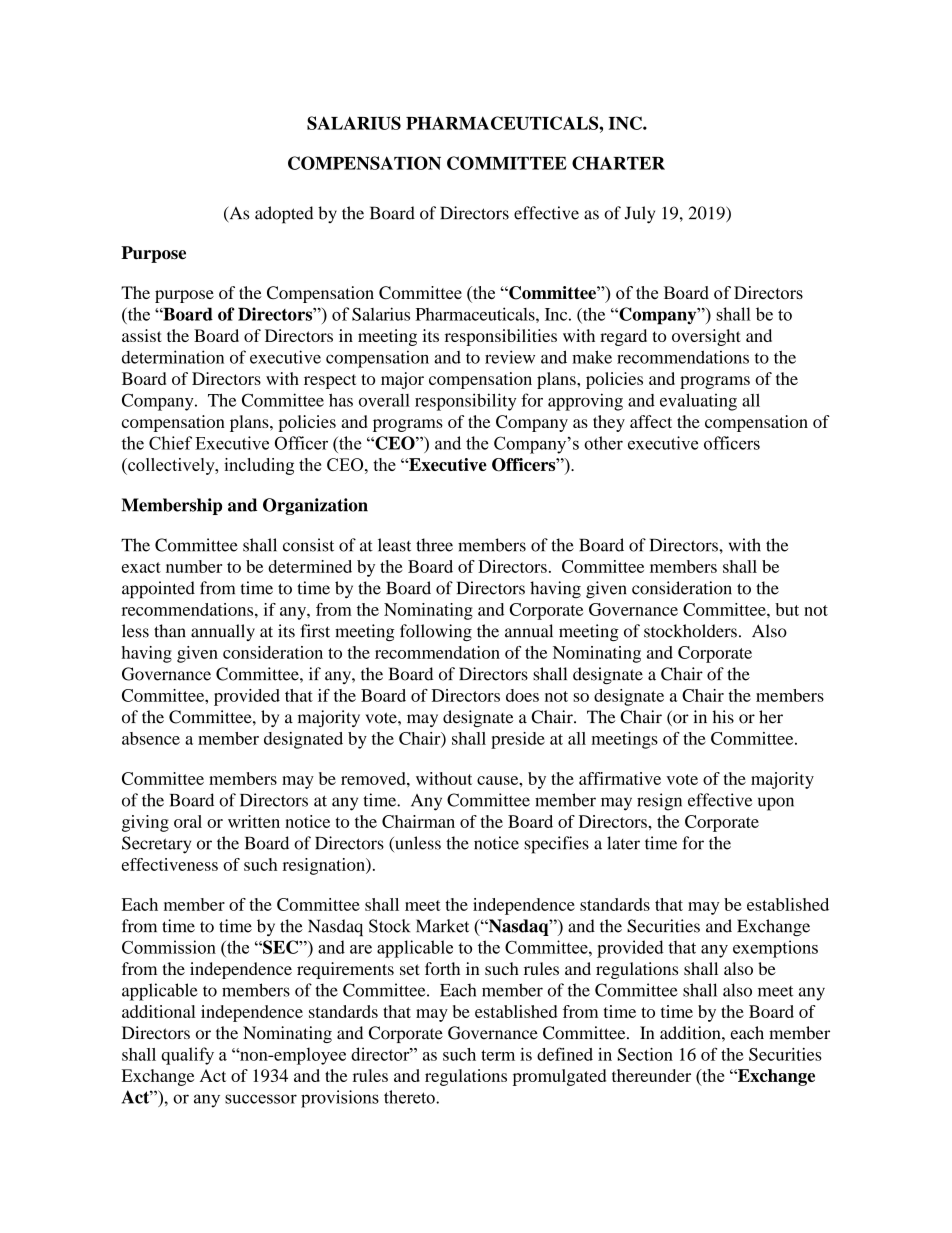 The width and height of the page is (952, 1233). What do you see at coordinates (776, 804) in the page?
I see `upon` at bounding box center [776, 804].
